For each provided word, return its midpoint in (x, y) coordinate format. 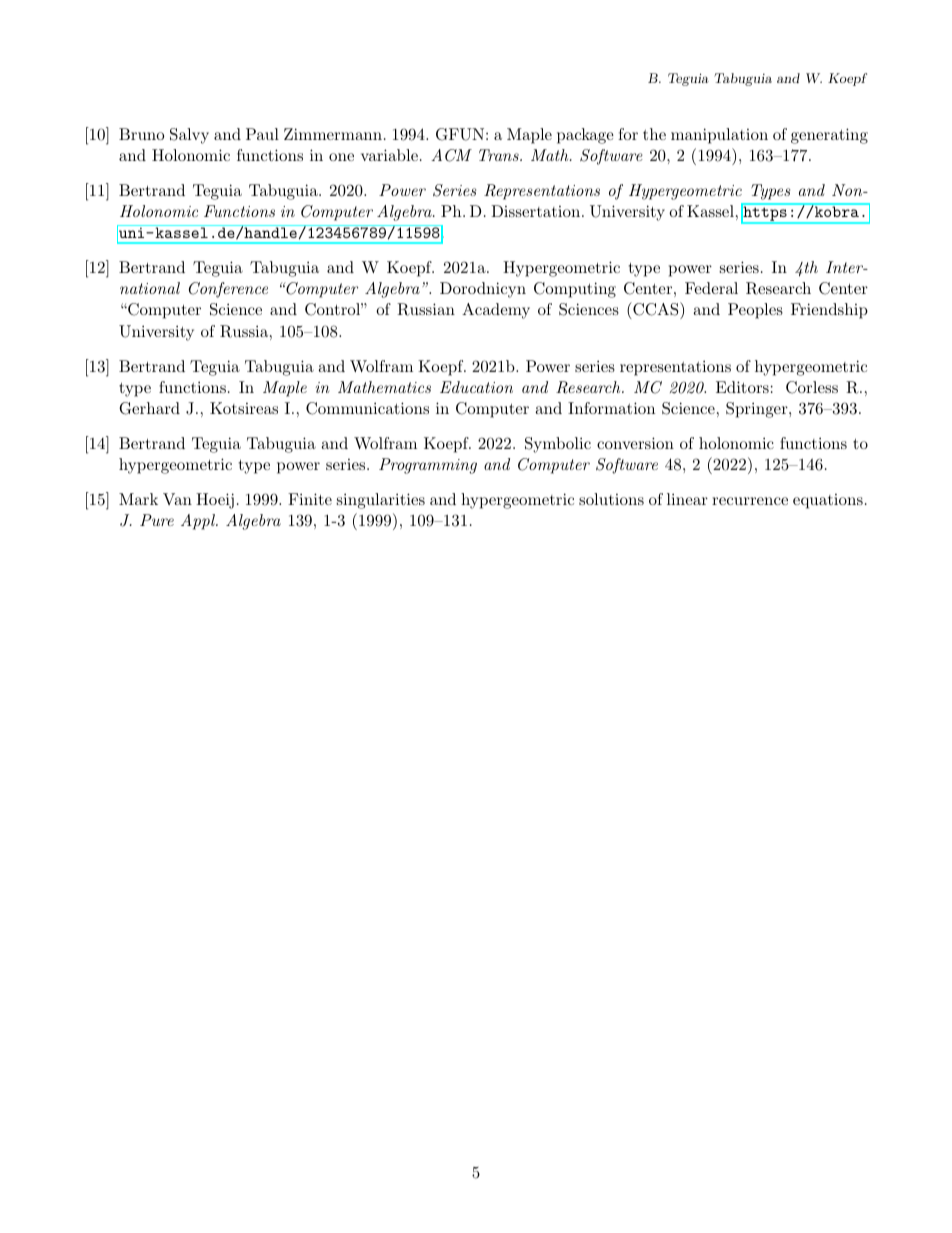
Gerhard (149, 408)
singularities (381, 501)
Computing (575, 290)
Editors (742, 387)
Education (476, 387)
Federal (711, 288)
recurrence (750, 501)
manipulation (719, 136)
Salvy (189, 136)
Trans (500, 155)
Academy (496, 311)
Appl (199, 522)
